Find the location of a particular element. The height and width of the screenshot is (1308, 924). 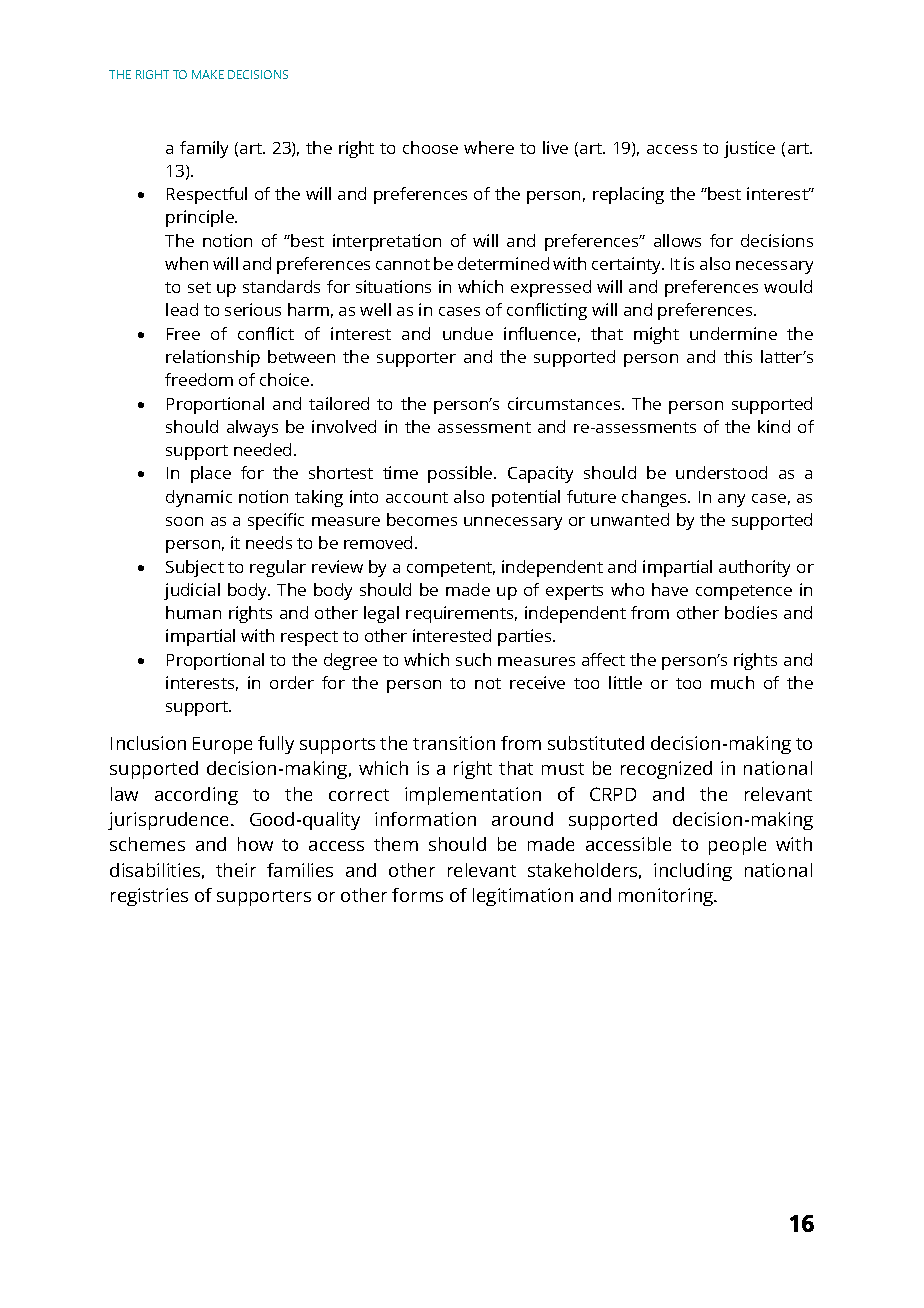

forms is located at coordinates (417, 895).
